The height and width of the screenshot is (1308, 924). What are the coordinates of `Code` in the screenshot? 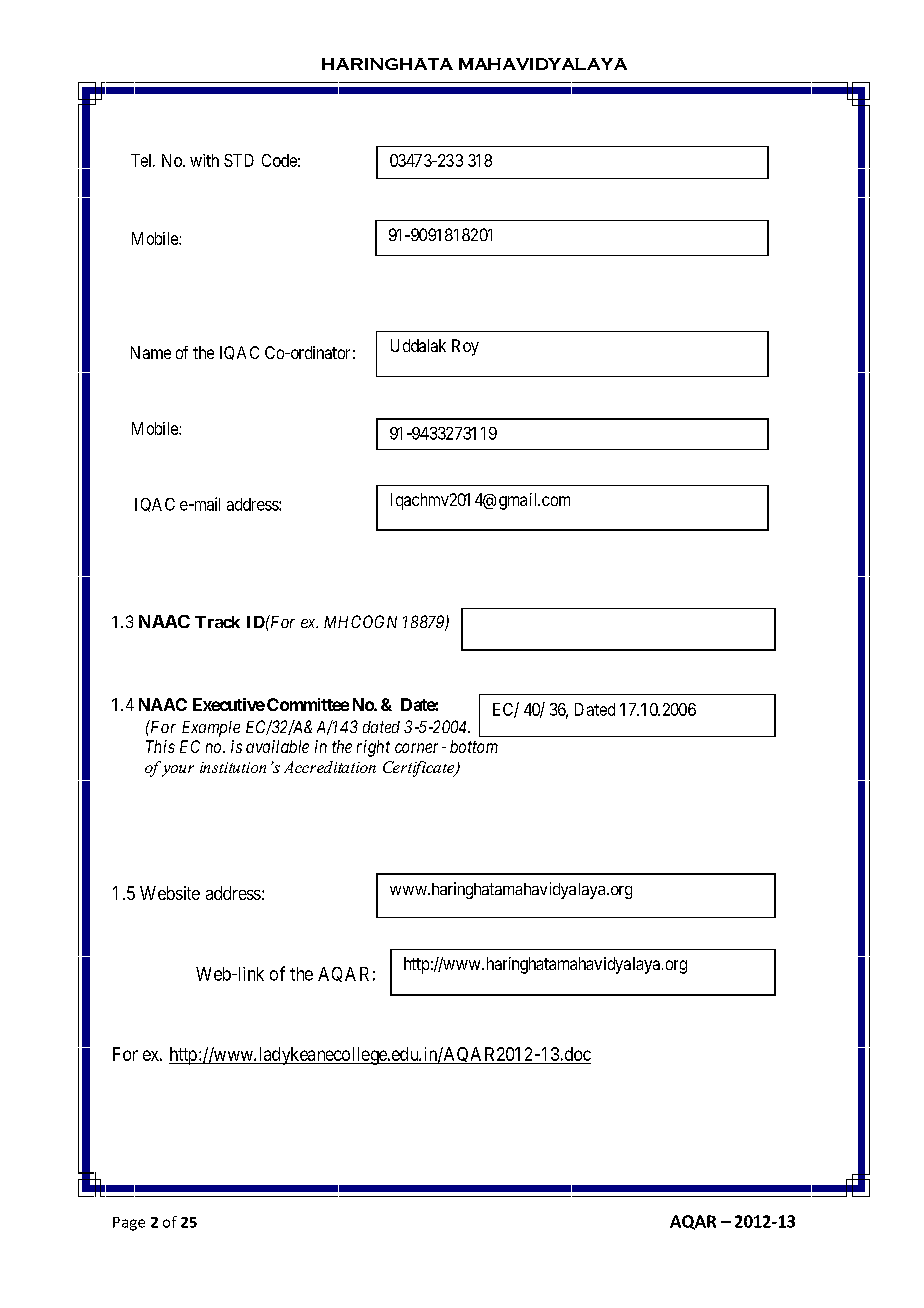 It's located at (279, 160).
